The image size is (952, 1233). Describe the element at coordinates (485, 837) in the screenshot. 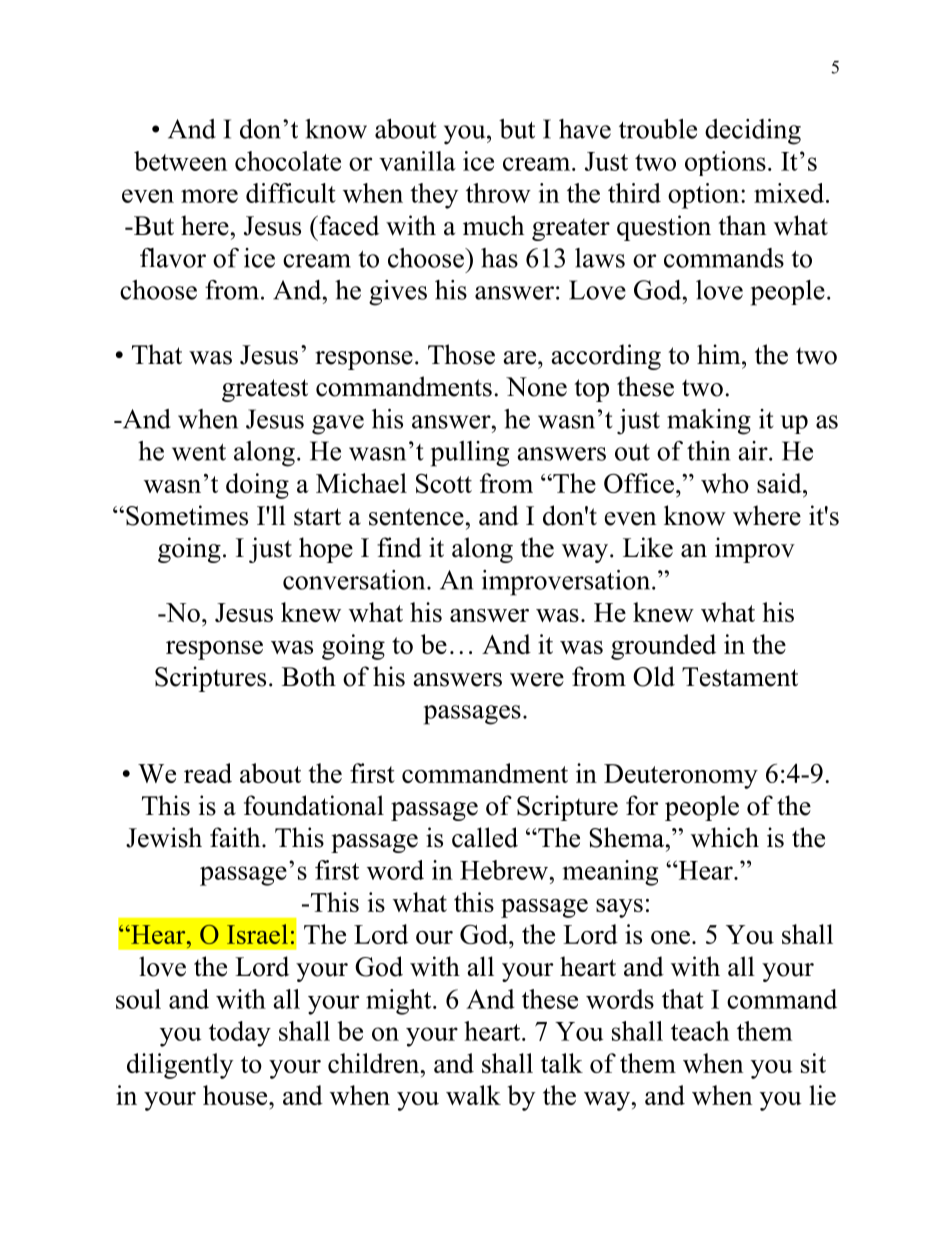

I see `called` at that location.
